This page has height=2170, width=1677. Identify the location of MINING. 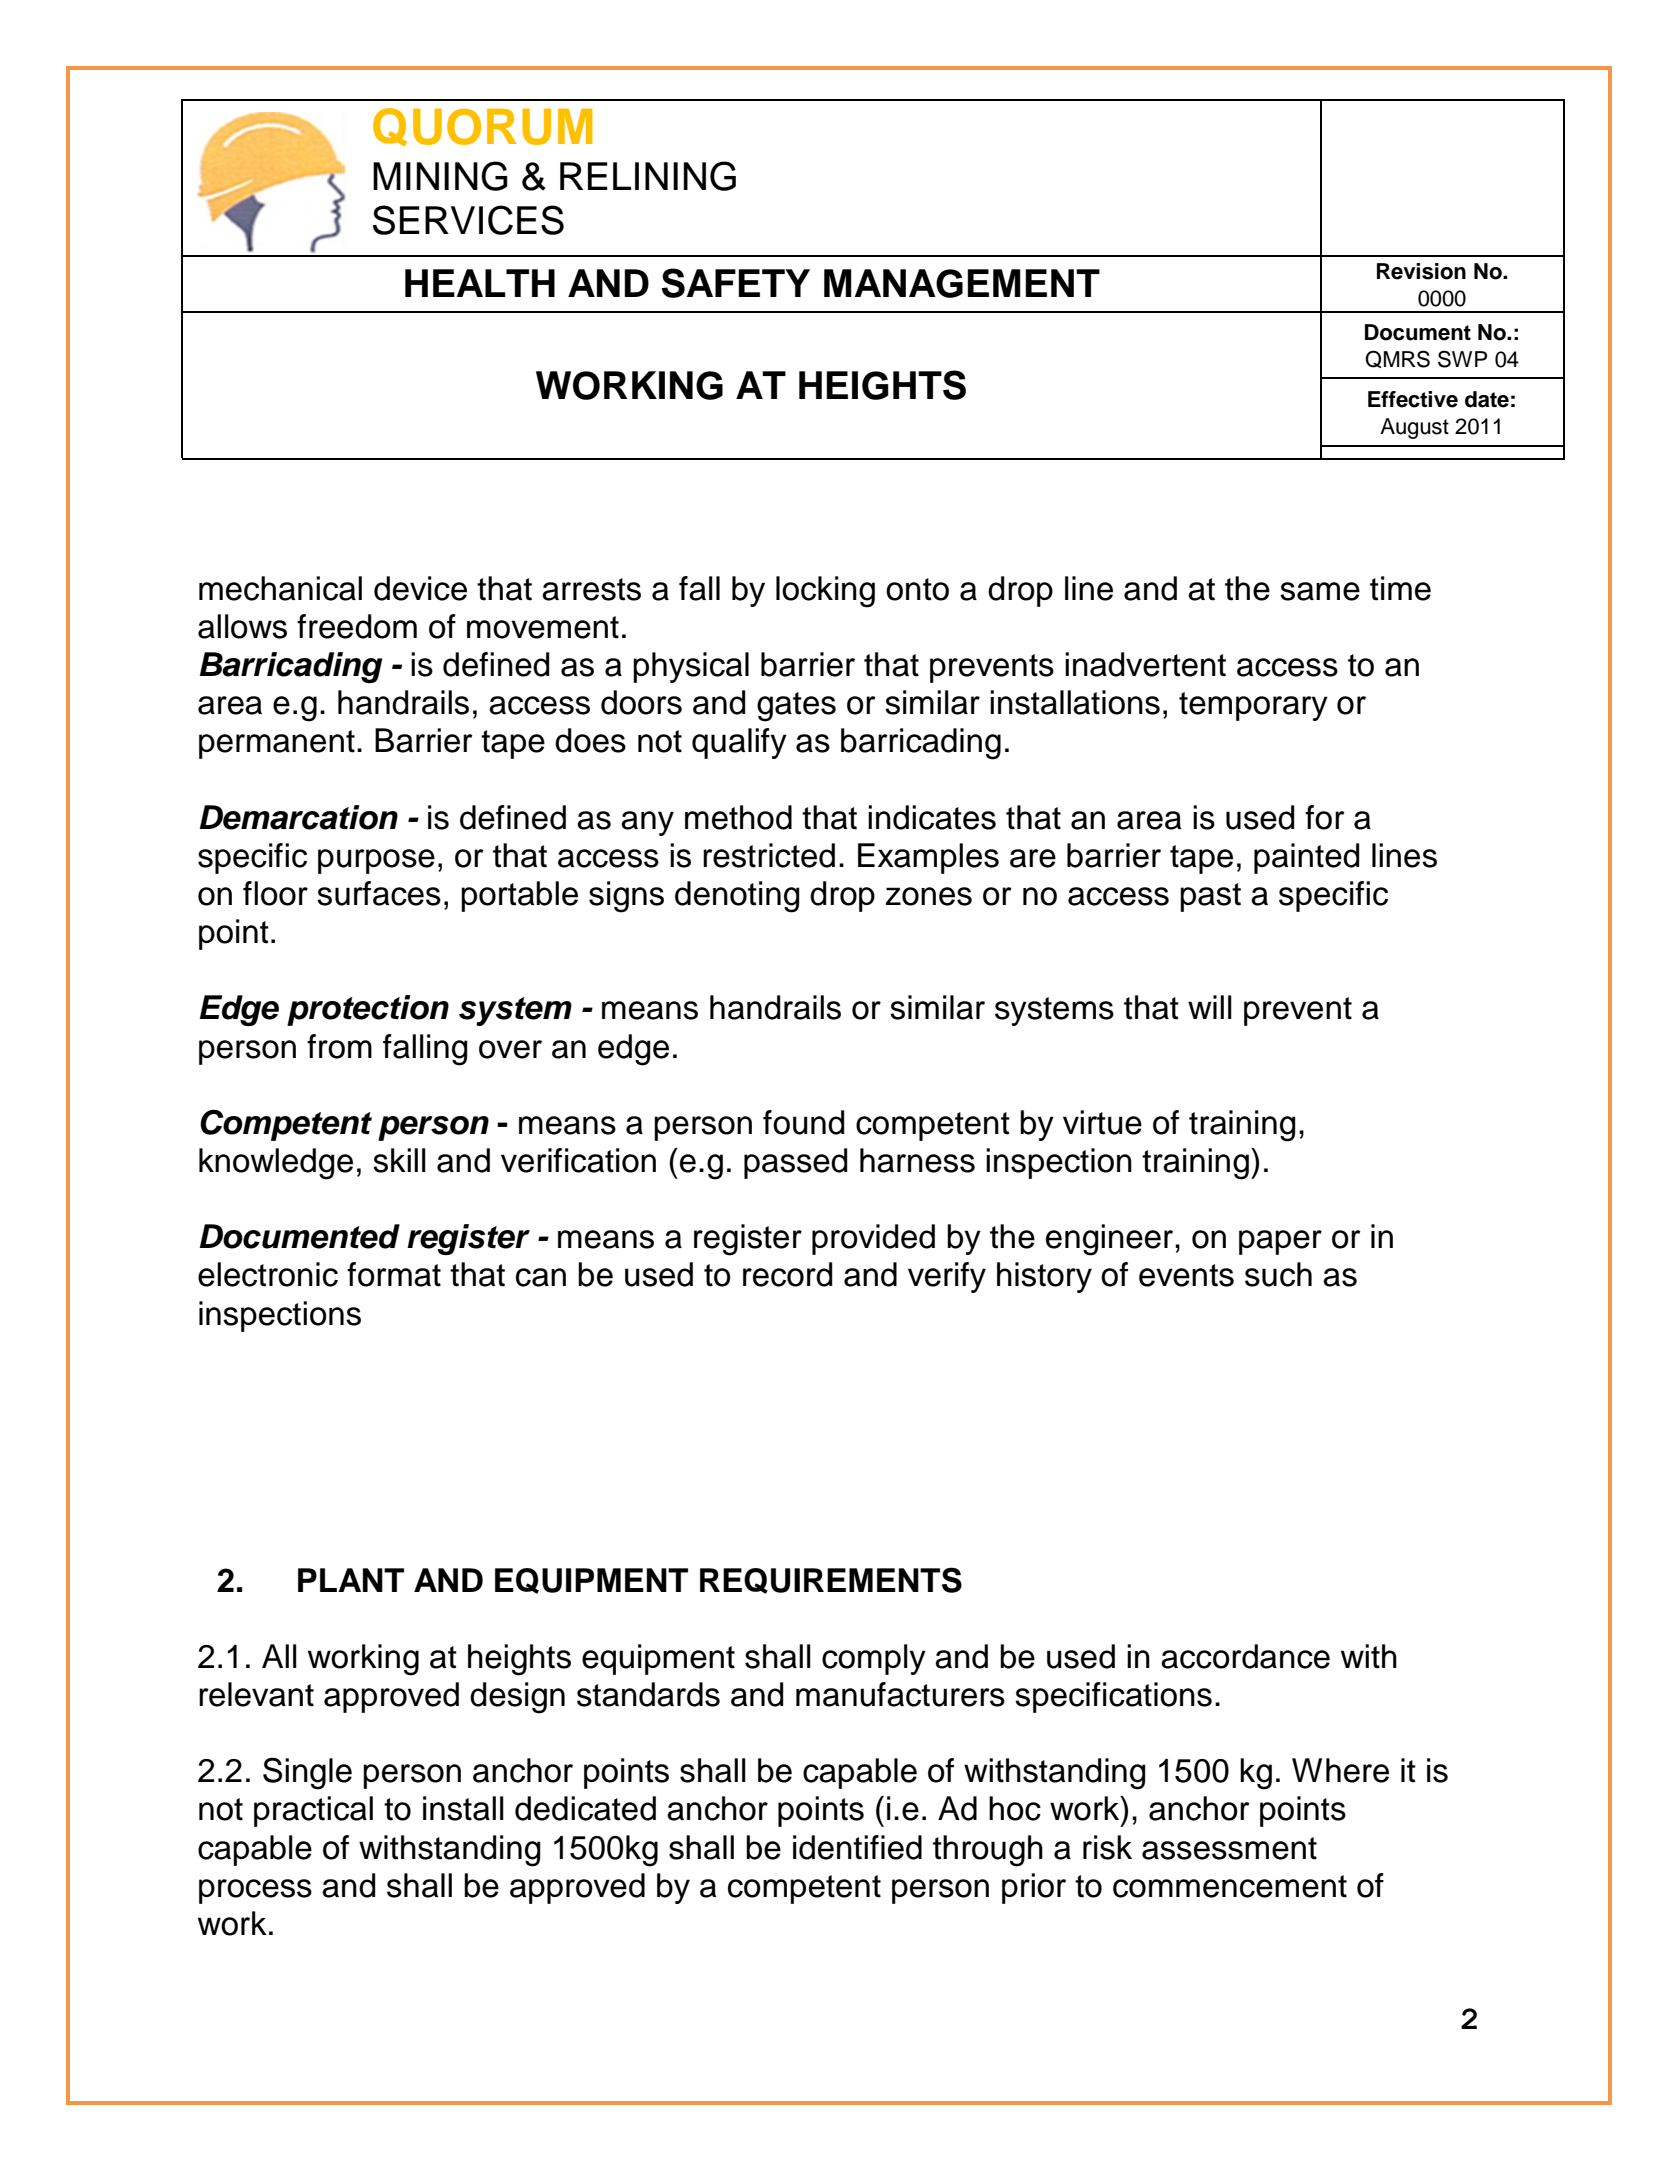
(440, 176).
